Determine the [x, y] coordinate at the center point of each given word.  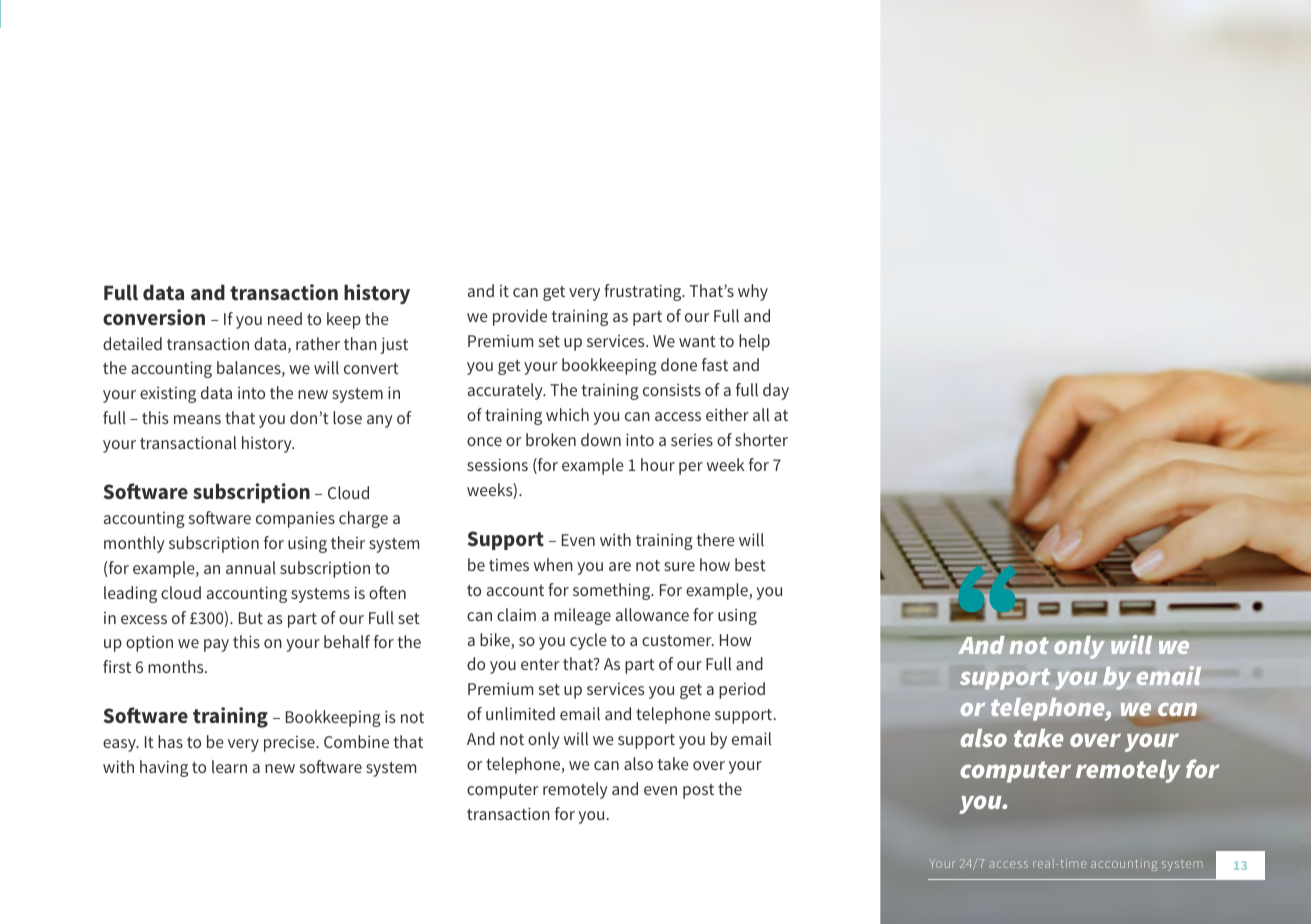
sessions [497, 464]
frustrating [644, 292]
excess [144, 619]
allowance [652, 614]
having [164, 768]
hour [658, 464]
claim [516, 614]
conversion [154, 317]
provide [520, 317]
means [197, 419]
